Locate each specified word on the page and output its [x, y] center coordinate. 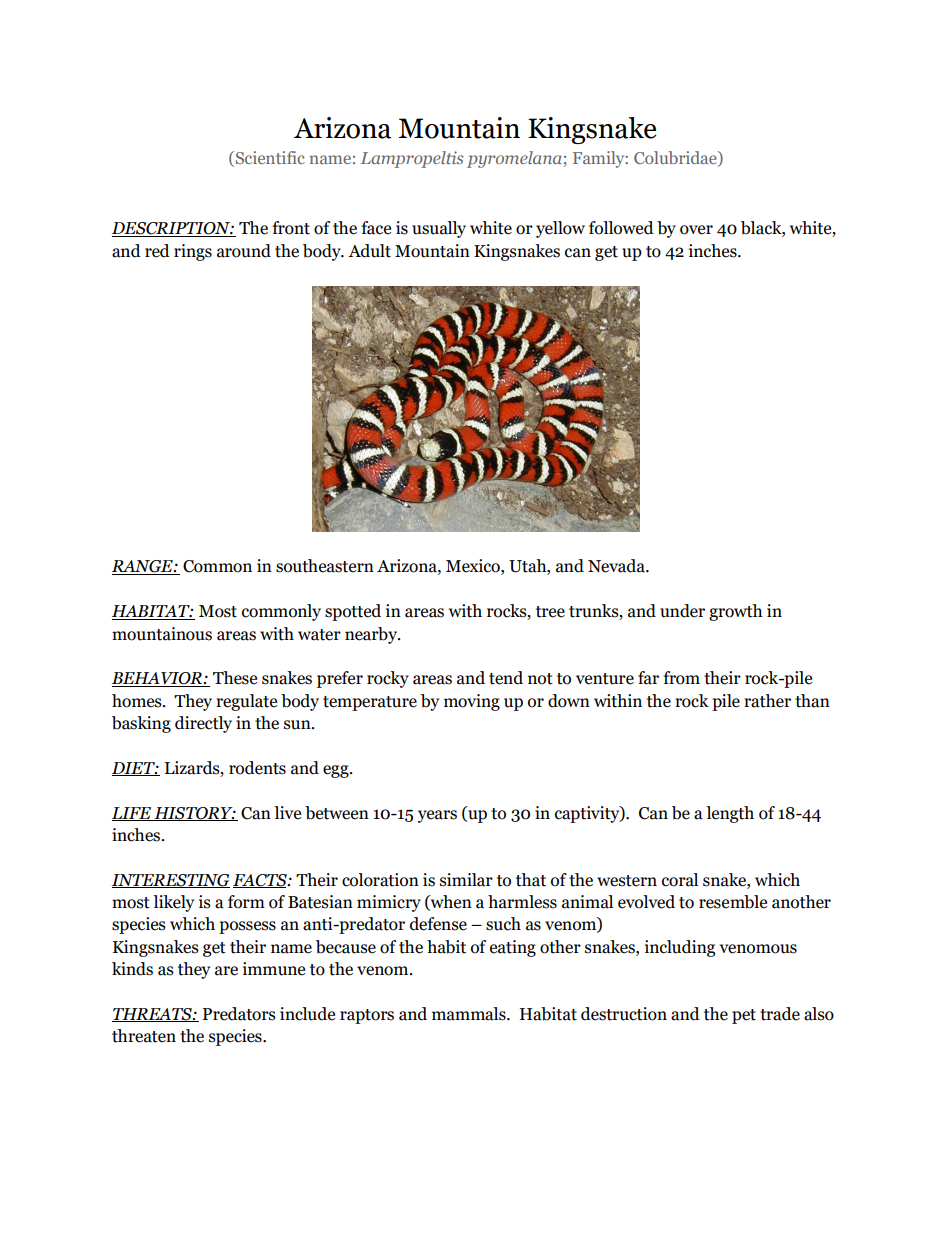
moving [472, 702]
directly [203, 724]
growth [735, 612]
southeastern [325, 566]
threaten [144, 1036]
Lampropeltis [412, 159]
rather [767, 701]
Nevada [617, 566]
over [696, 230]
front [291, 228]
